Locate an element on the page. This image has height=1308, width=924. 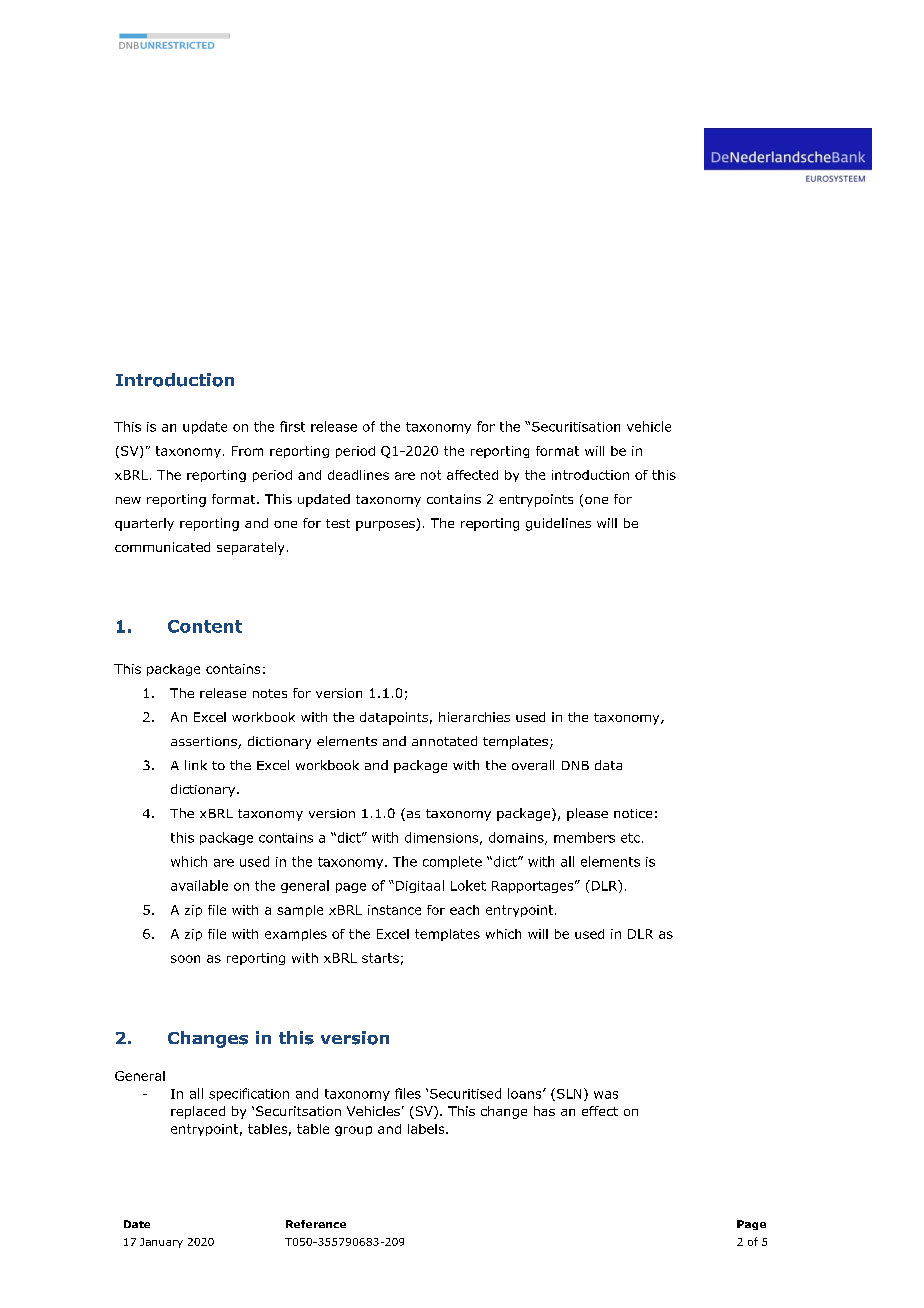
annotated is located at coordinates (444, 741).
